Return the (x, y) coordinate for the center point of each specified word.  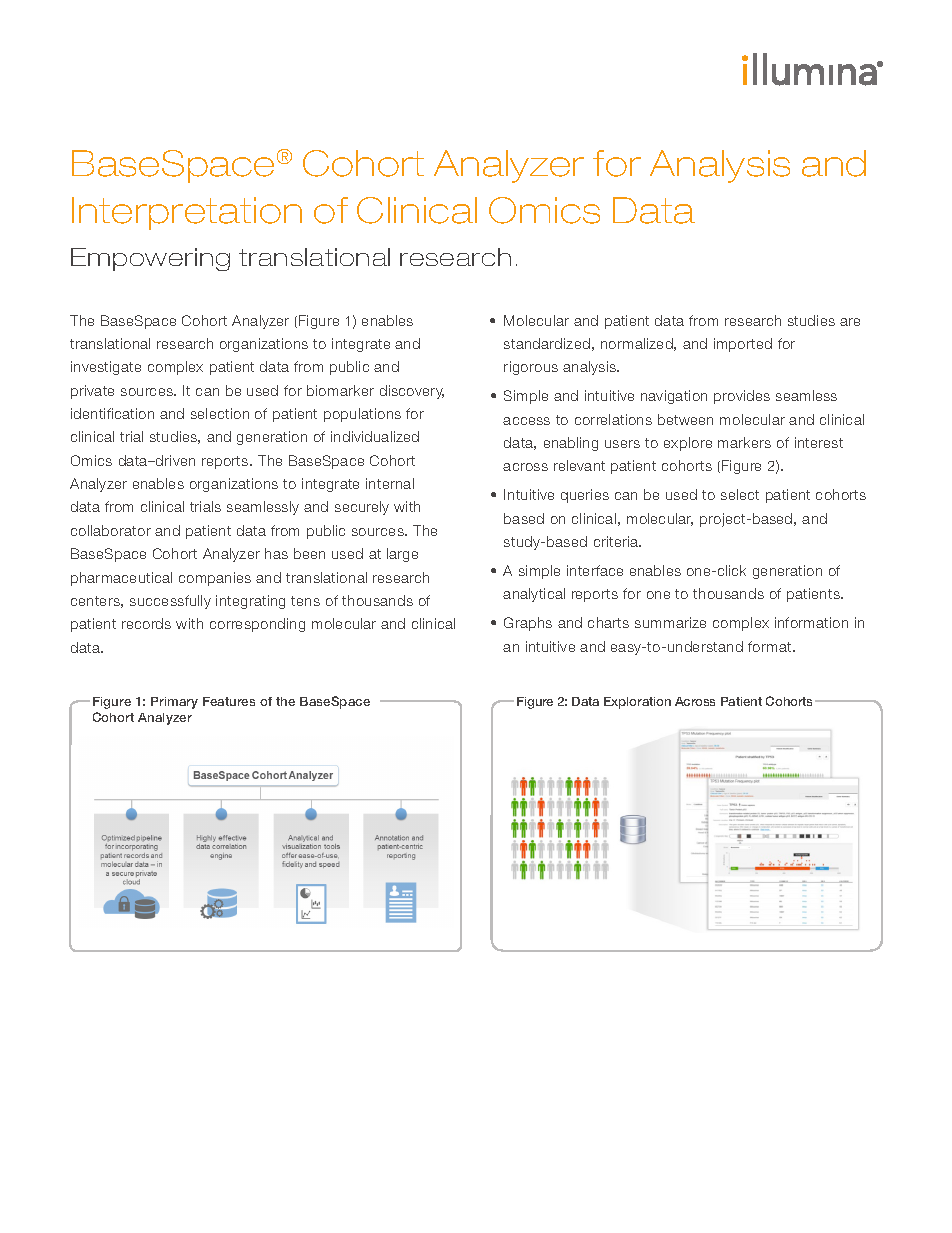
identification (112, 413)
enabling (571, 444)
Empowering (150, 259)
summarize (670, 622)
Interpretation (187, 213)
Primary (174, 703)
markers (744, 442)
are (850, 322)
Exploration (637, 703)
